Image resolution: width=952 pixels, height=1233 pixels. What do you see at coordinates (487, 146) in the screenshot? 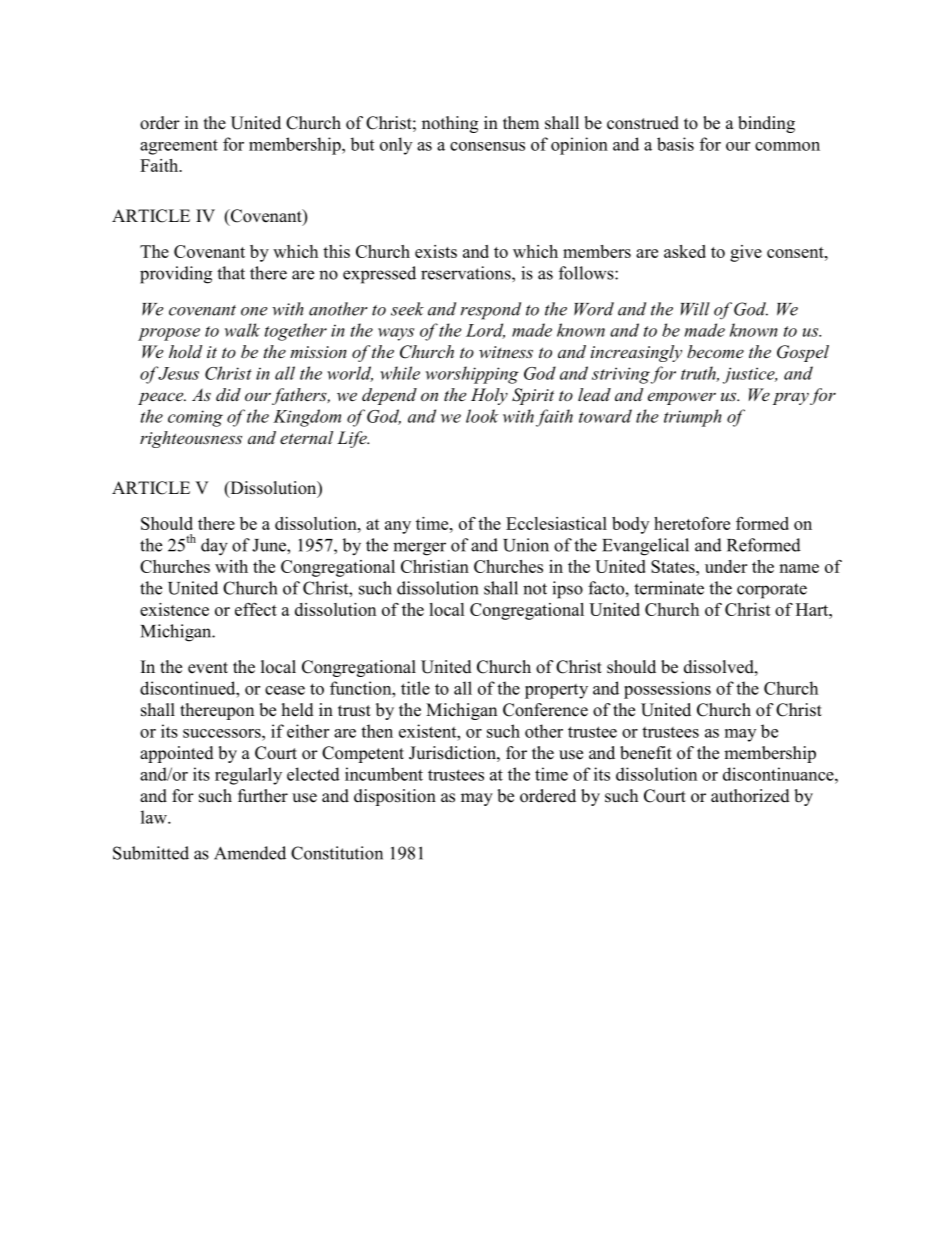
I see `consensus` at bounding box center [487, 146].
